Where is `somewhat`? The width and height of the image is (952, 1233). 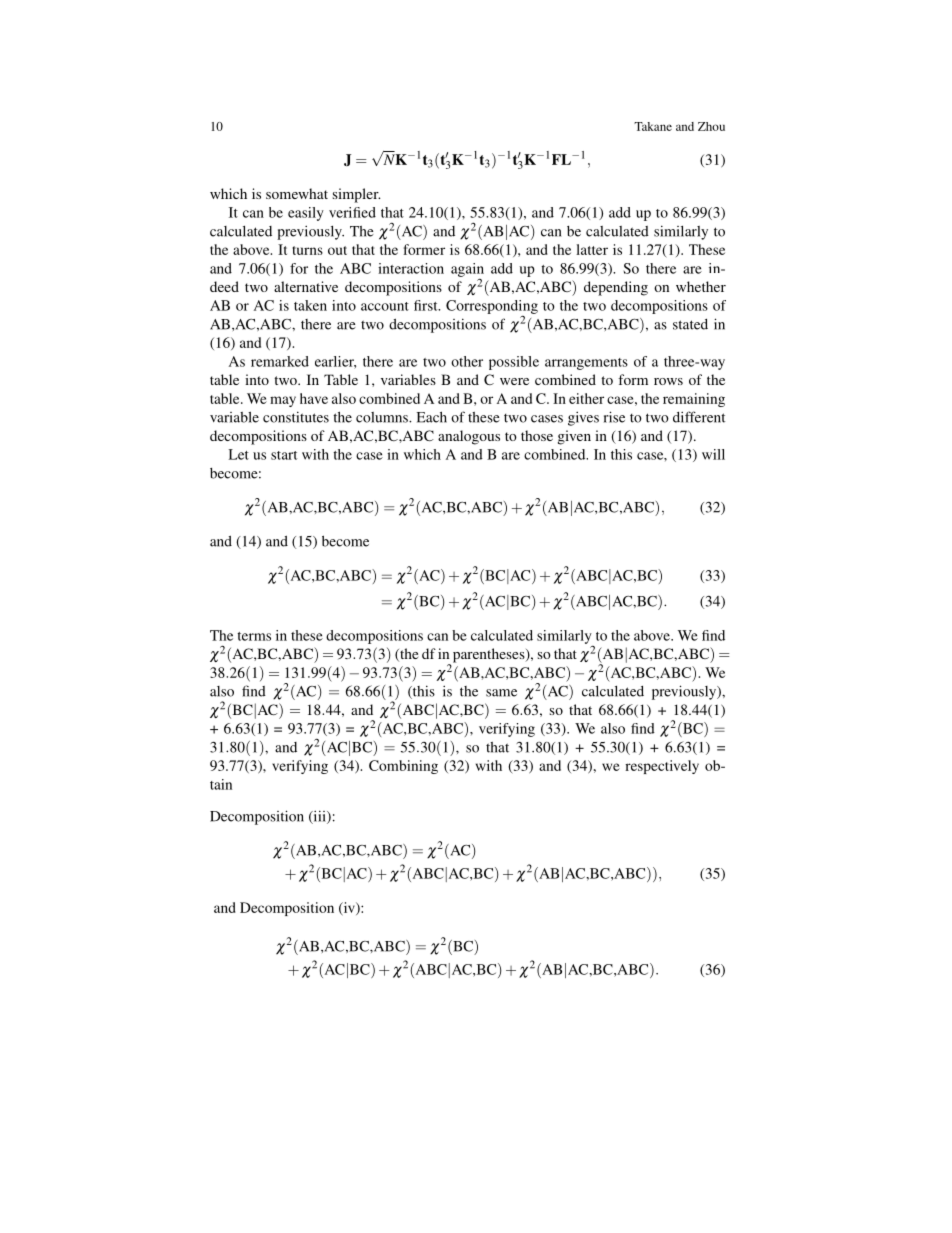 somewhat is located at coordinates (297, 193).
